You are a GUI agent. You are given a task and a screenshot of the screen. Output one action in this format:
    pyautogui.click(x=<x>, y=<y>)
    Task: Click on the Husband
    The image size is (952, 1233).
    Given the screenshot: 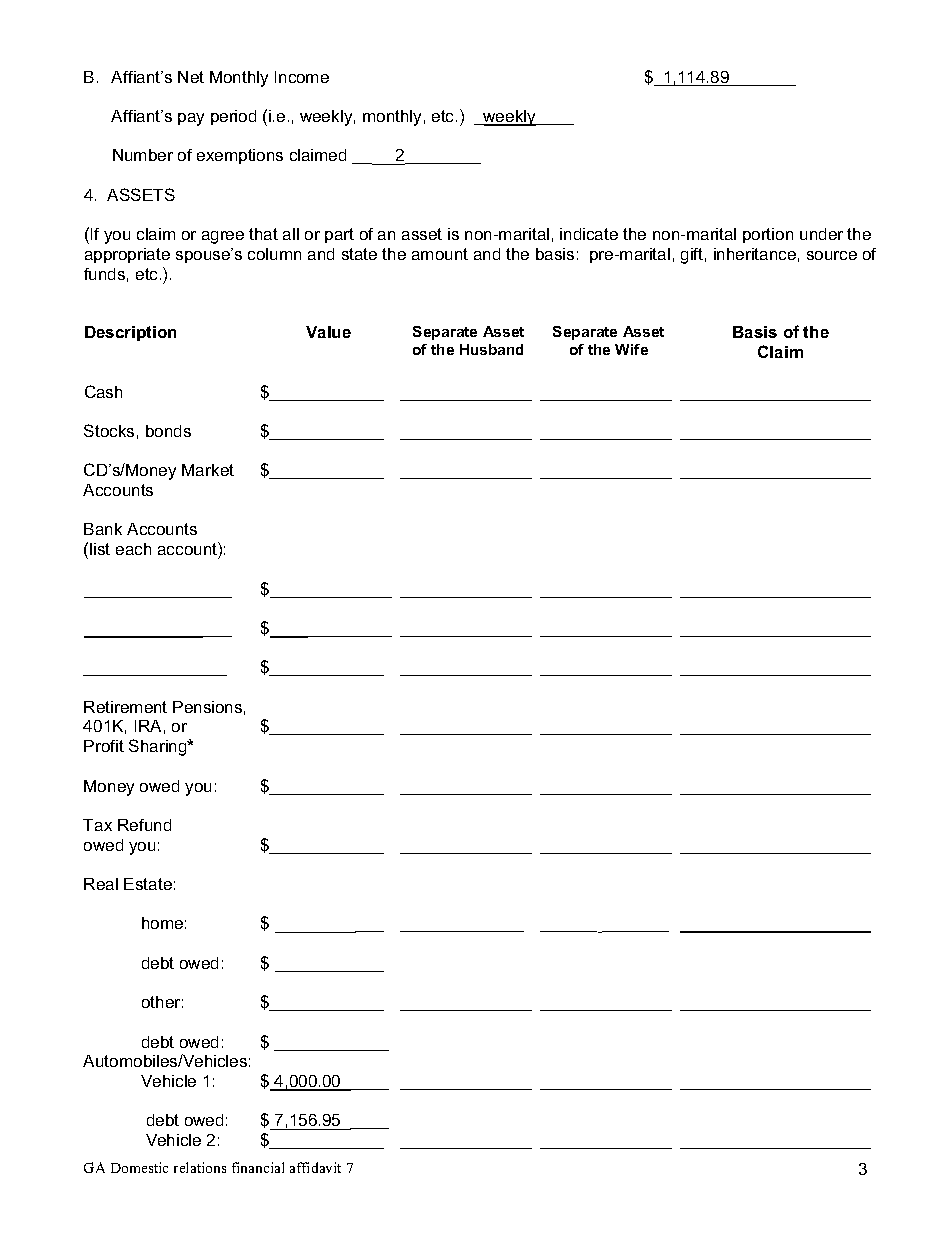 What is the action you would take?
    pyautogui.click(x=491, y=349)
